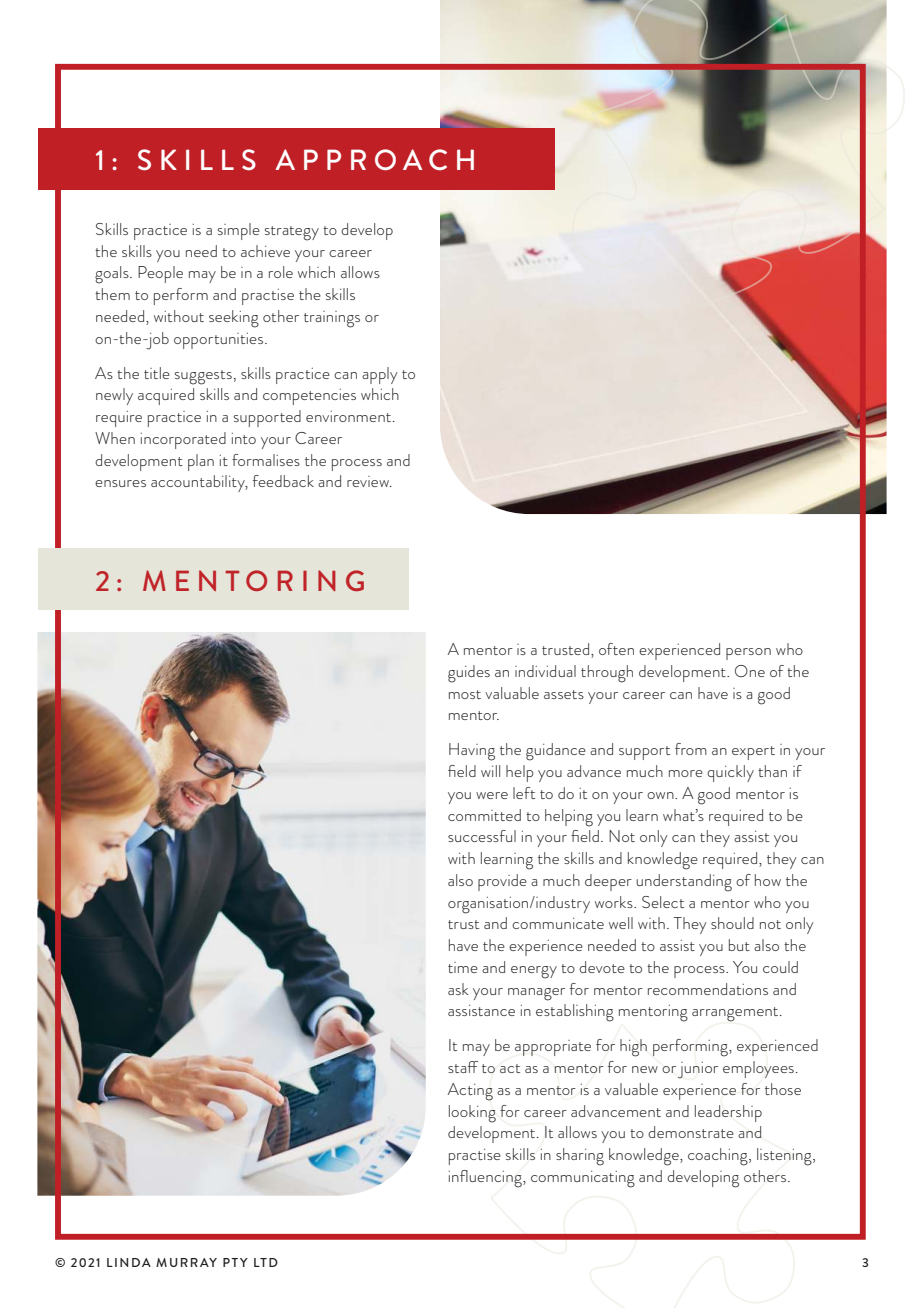 This screenshot has height=1308, width=924. I want to click on plan, so click(201, 462).
